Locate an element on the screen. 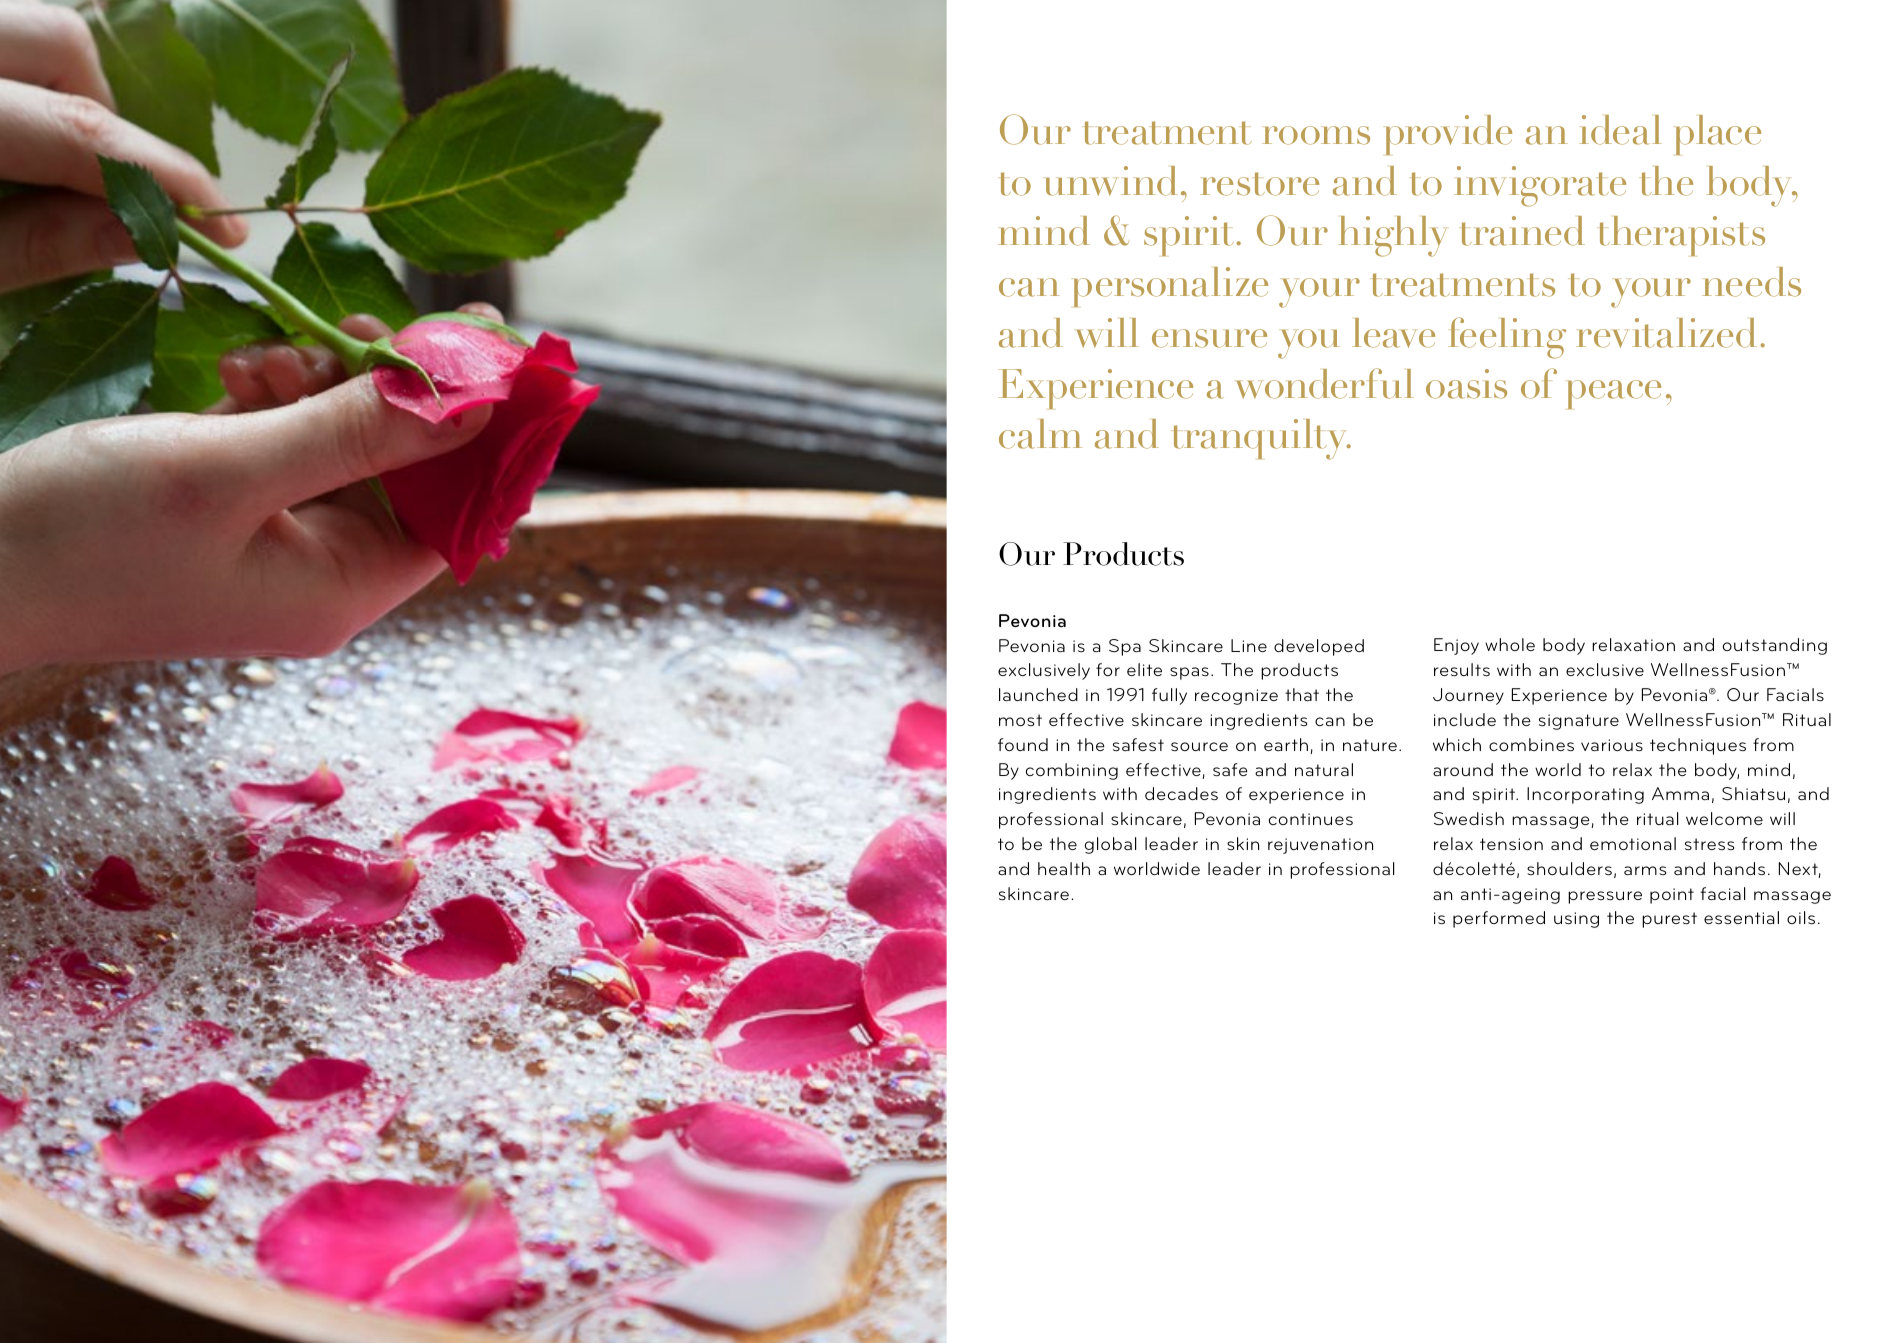  calm is located at coordinates (1040, 434).
